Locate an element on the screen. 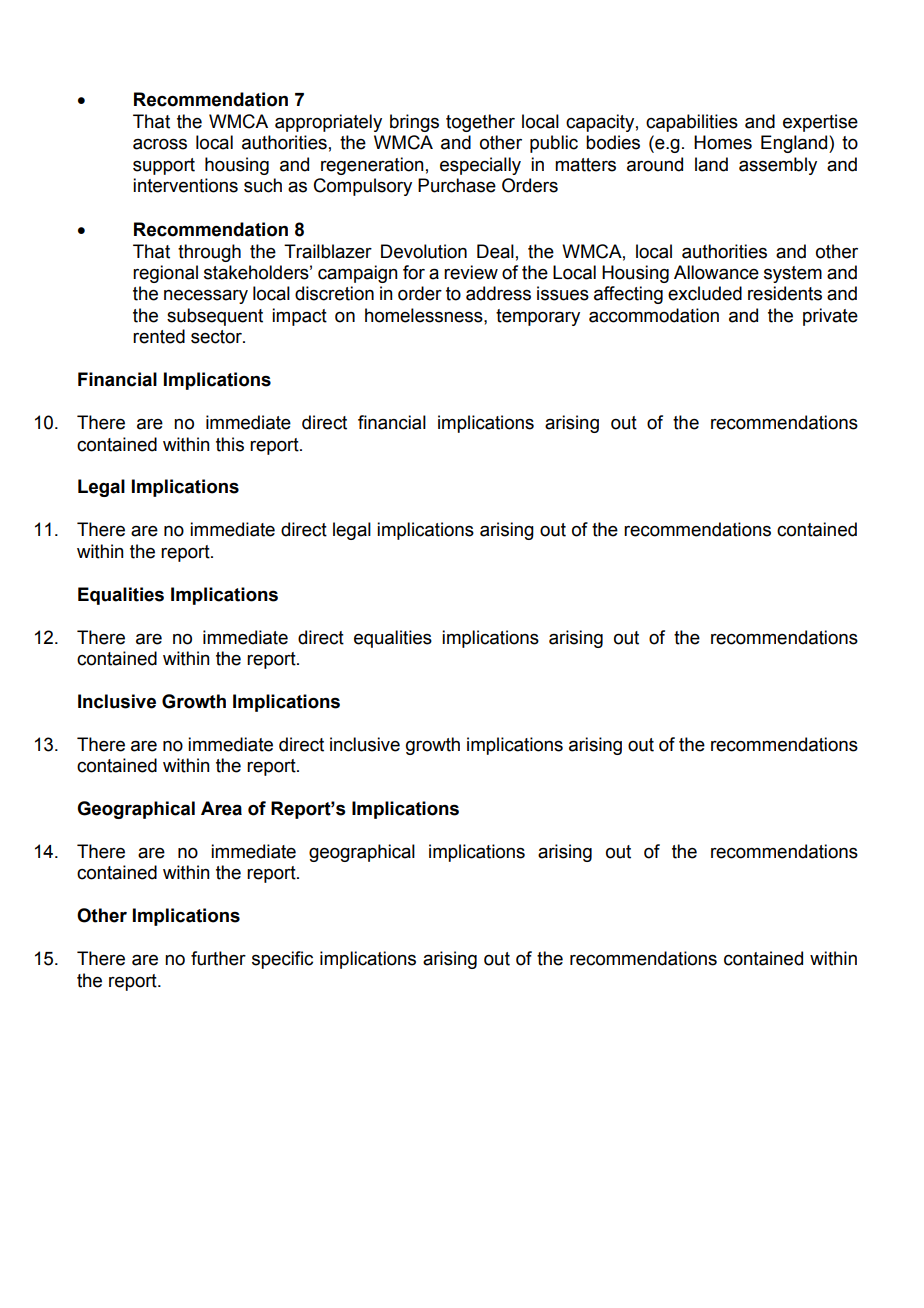  Homes is located at coordinates (723, 142).
